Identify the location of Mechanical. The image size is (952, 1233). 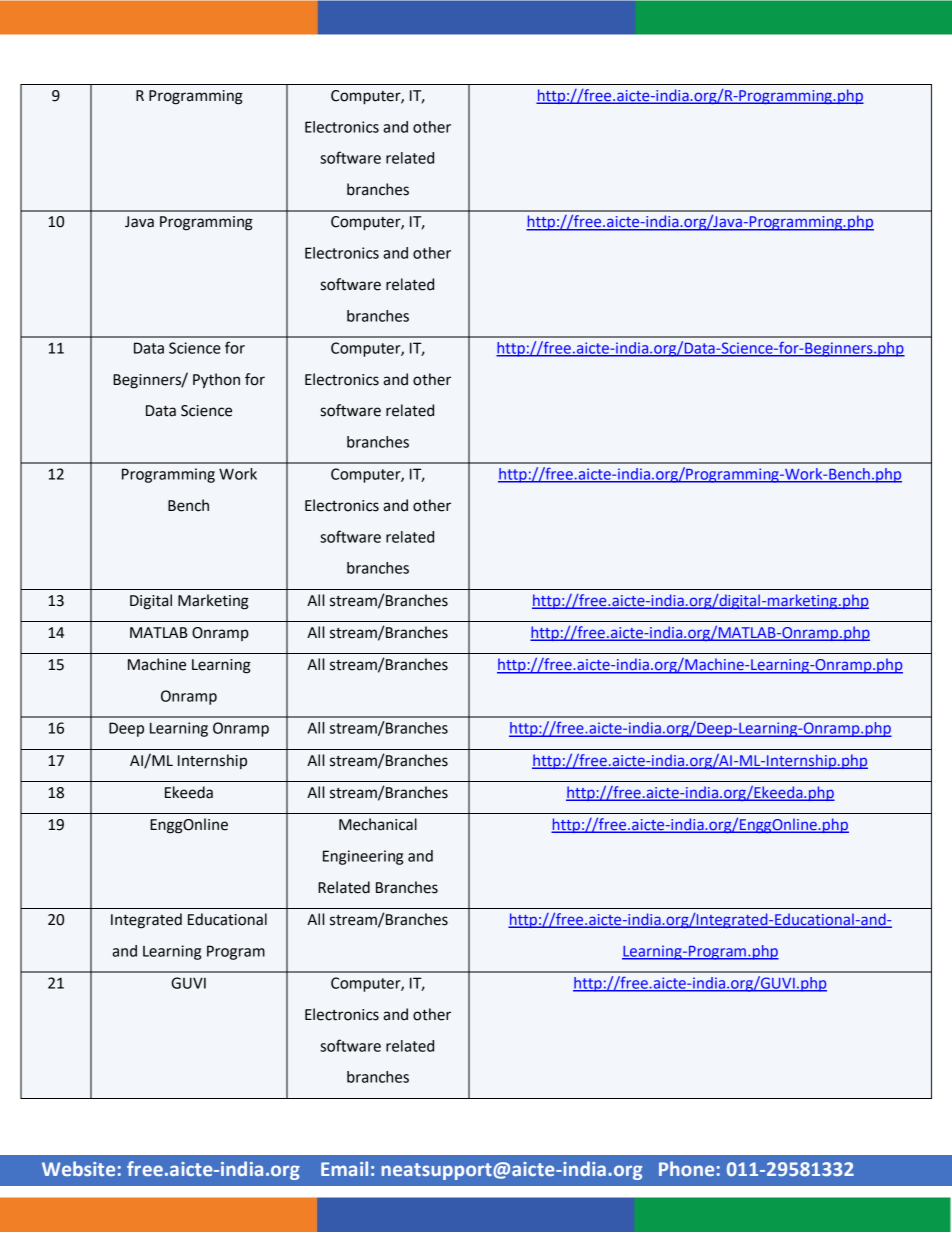
(378, 824).
